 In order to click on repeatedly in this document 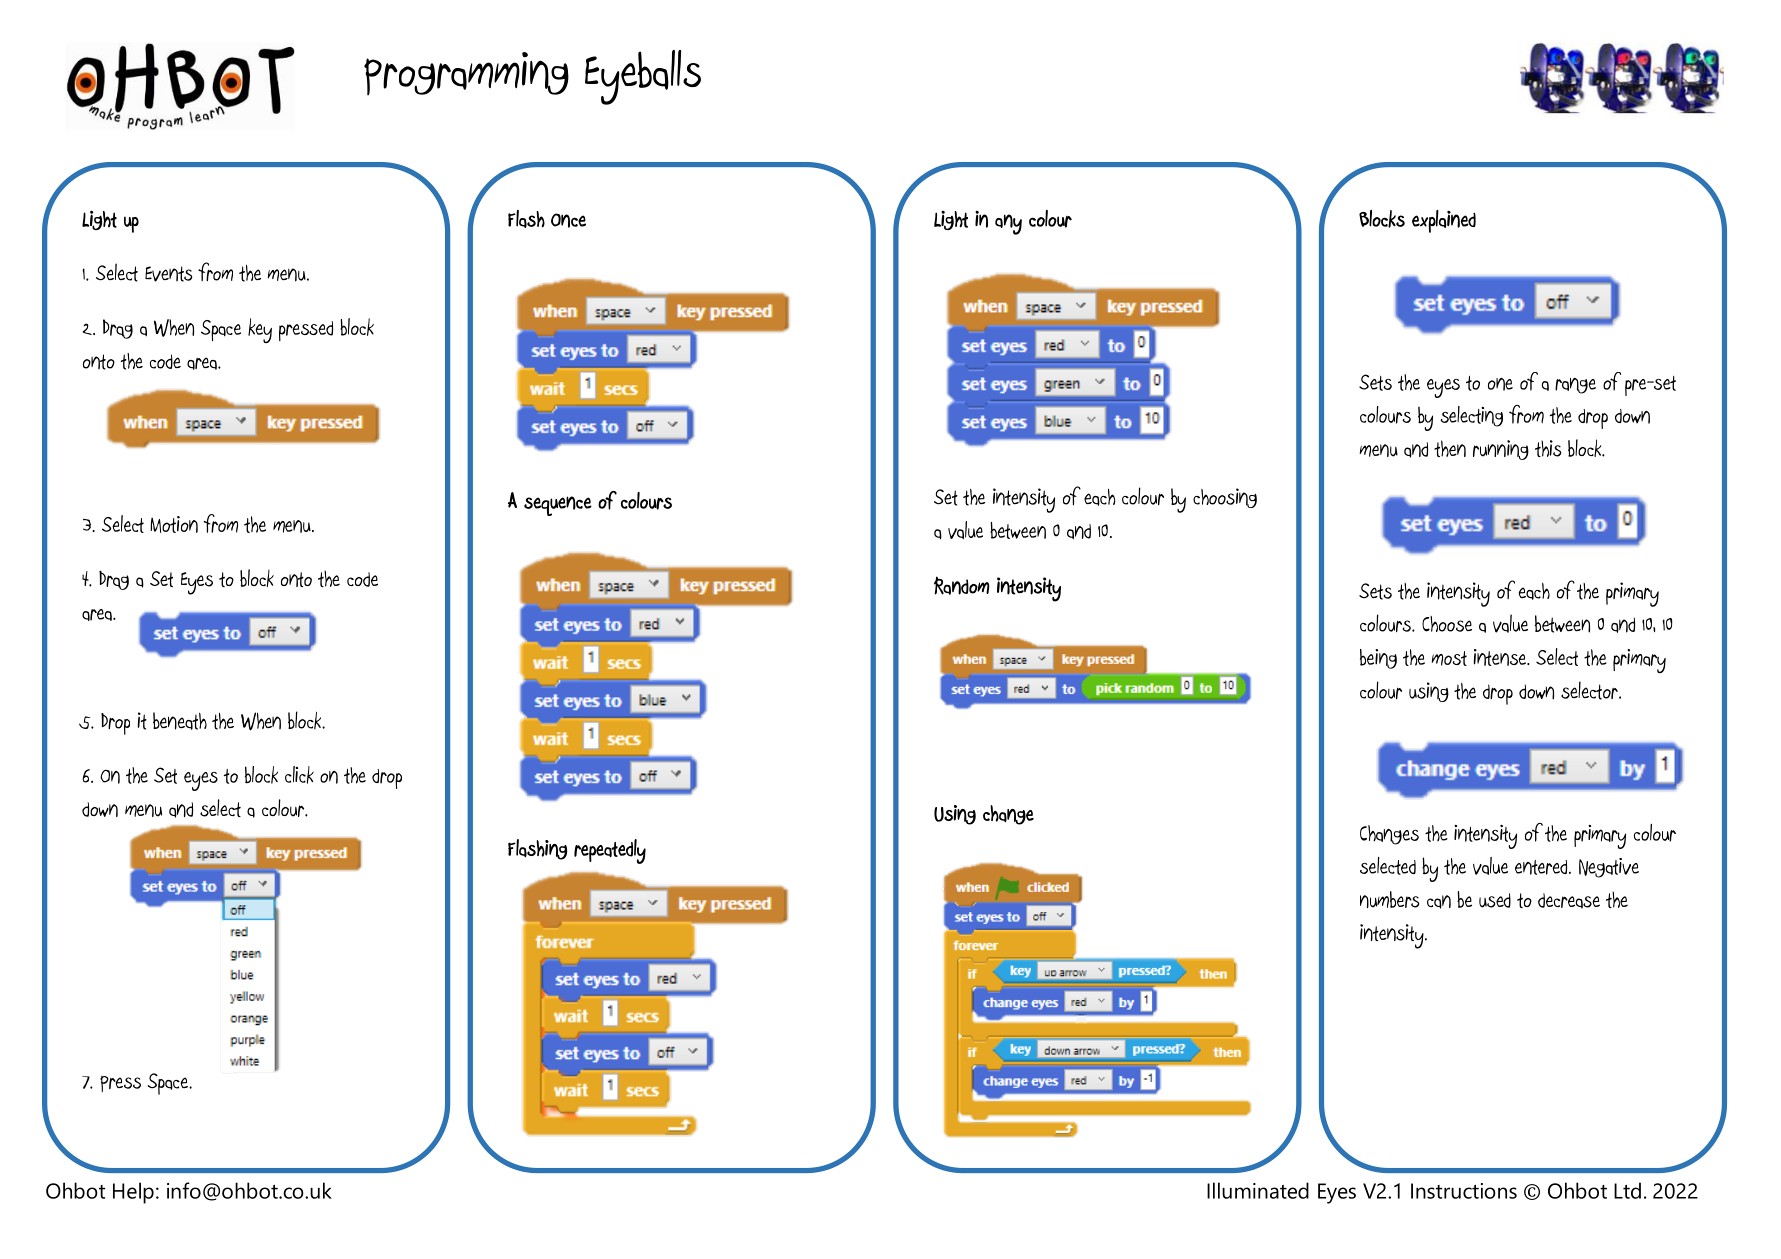, I will do `click(610, 851)`.
